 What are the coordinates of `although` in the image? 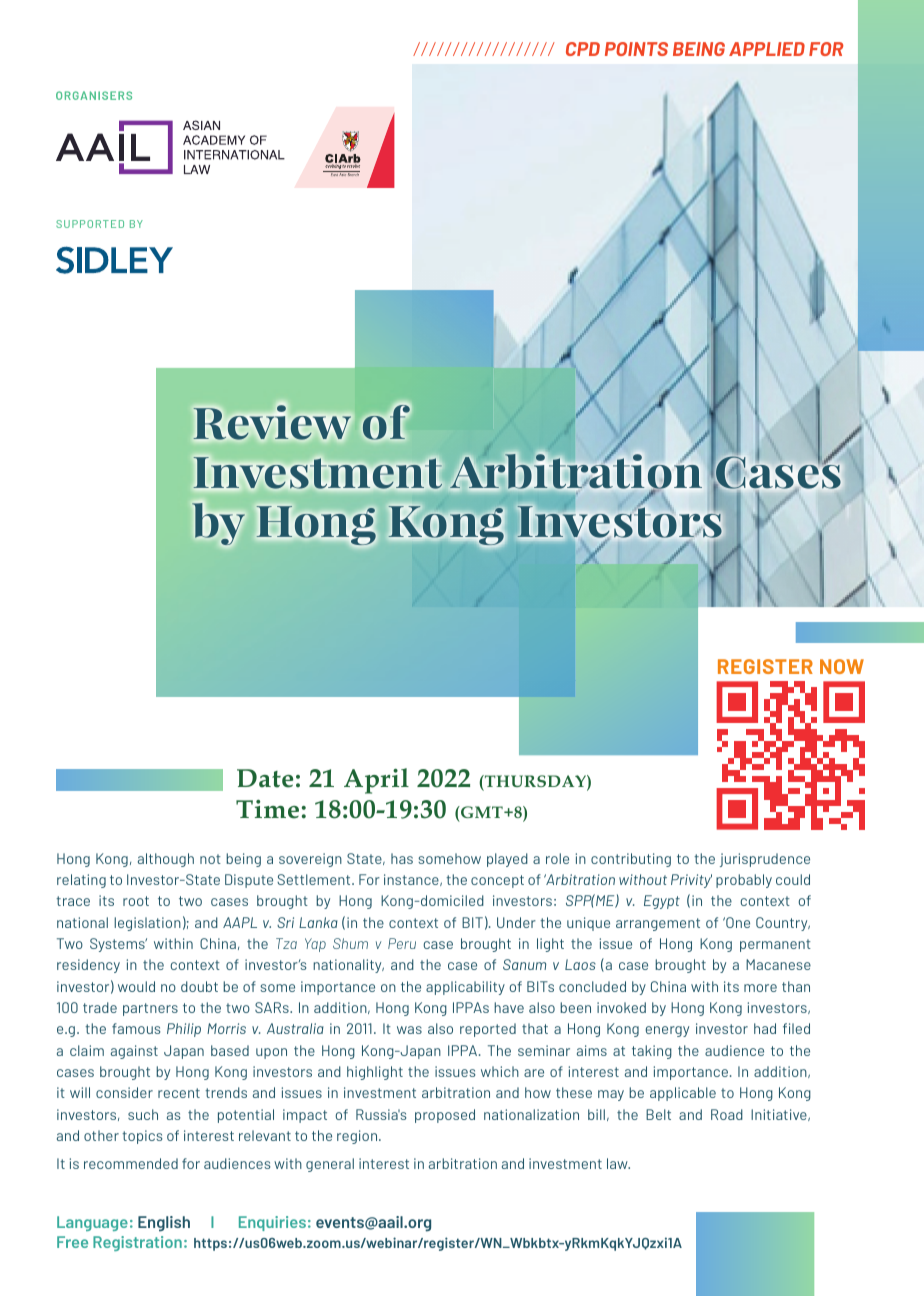 It's located at (166, 860).
